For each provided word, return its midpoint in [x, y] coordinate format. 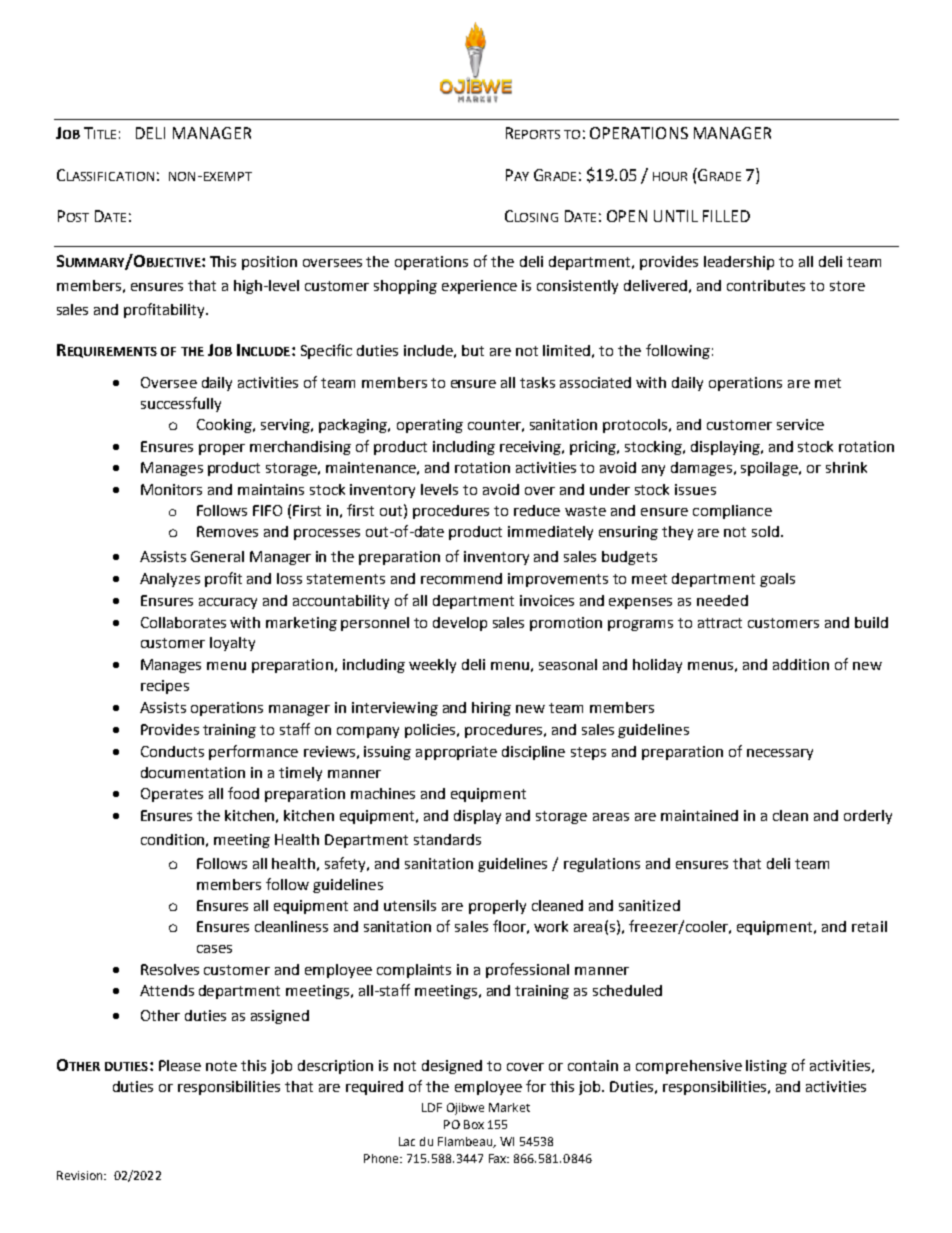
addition [801, 664]
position [269, 263]
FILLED [726, 216]
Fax [499, 1158]
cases [214, 949]
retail [869, 926]
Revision [81, 1175]
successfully [181, 404]
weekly [432, 666]
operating [430, 426]
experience [479, 287]
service [800, 424]
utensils [410, 905]
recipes [165, 687]
